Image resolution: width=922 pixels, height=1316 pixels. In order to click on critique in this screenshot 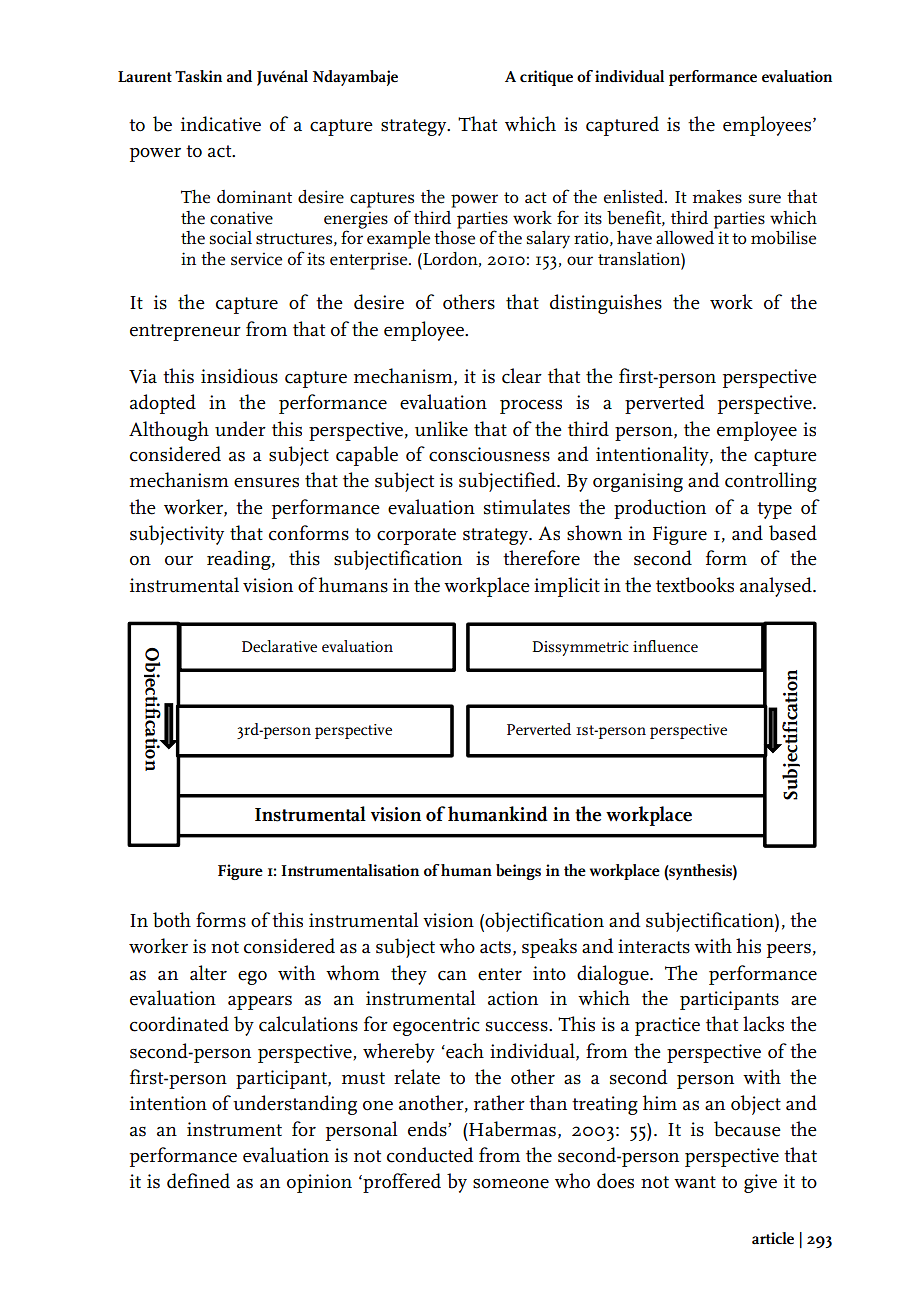, I will do `click(546, 78)`.
